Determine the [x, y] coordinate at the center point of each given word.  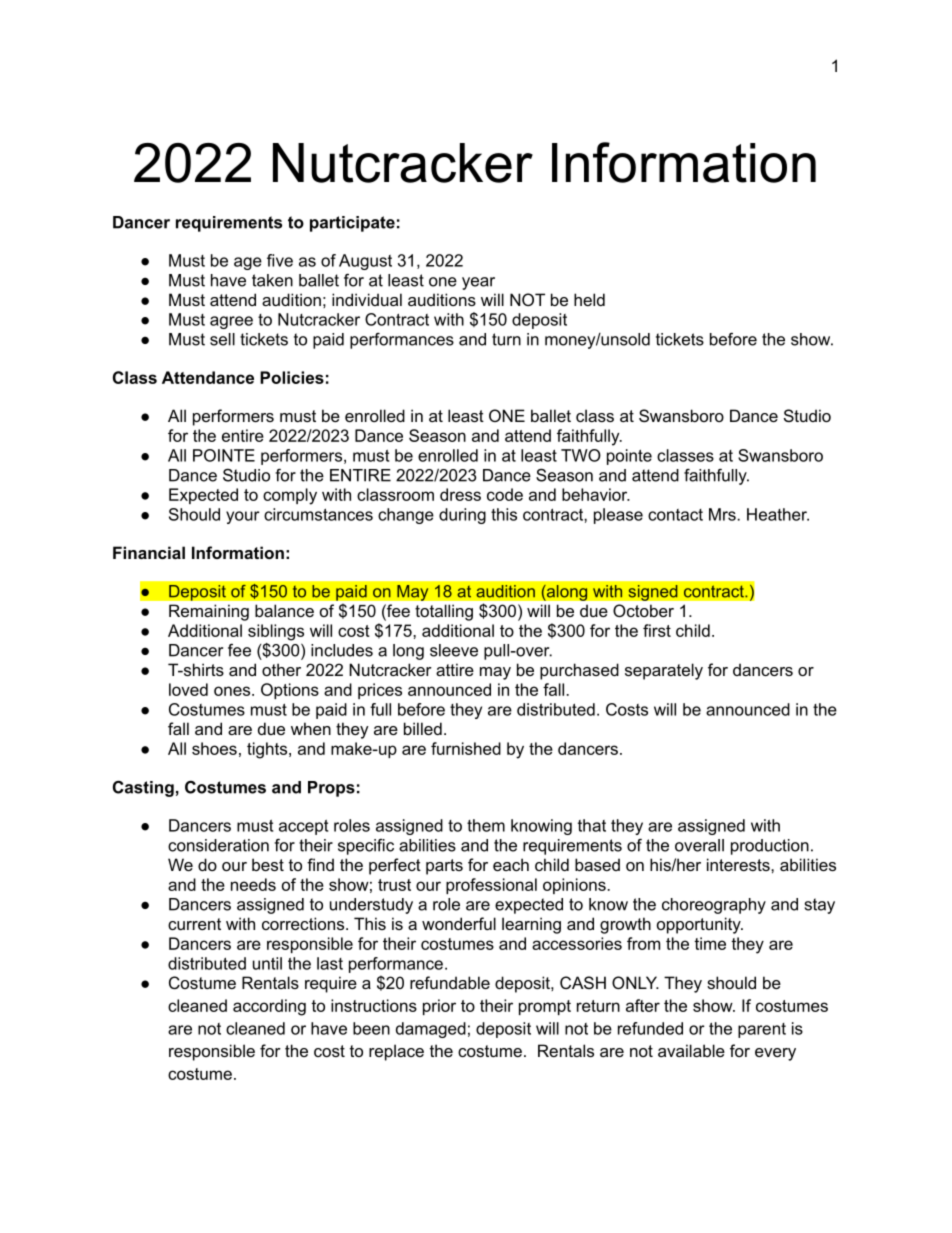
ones [233, 691]
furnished [466, 748]
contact [675, 515]
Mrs [723, 514]
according [269, 1007]
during [462, 516]
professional [491, 886]
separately [664, 671]
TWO [581, 455]
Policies [292, 377]
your [243, 517]
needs [253, 884]
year [478, 283]
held [589, 299]
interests [739, 864]
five [280, 260]
